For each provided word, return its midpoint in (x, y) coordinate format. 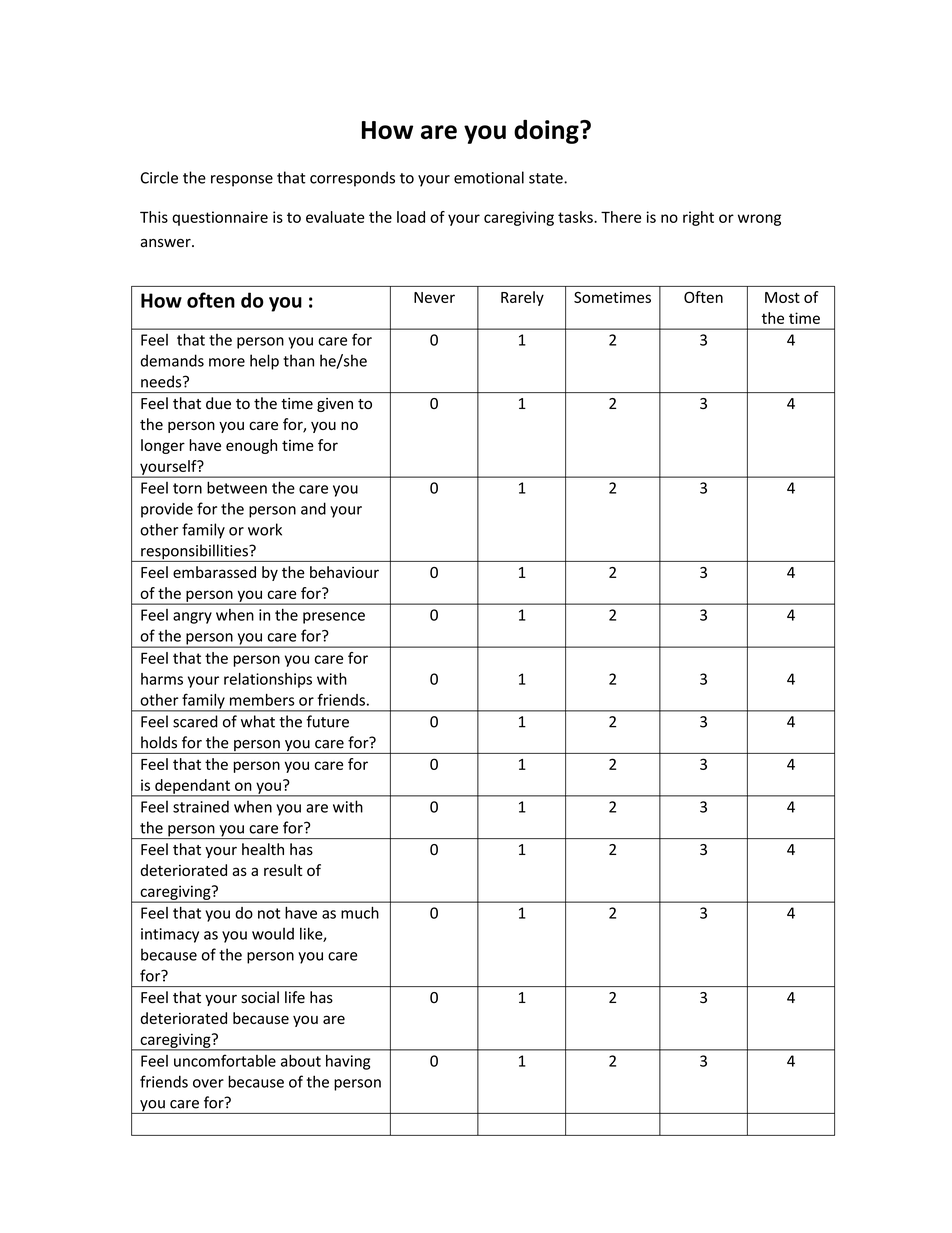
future (327, 721)
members (262, 700)
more (227, 362)
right (698, 218)
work (265, 529)
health (263, 849)
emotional (489, 177)
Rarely (522, 298)
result (283, 870)
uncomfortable (225, 1060)
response (242, 181)
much (360, 912)
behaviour (344, 572)
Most (782, 297)
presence (334, 618)
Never (434, 297)
